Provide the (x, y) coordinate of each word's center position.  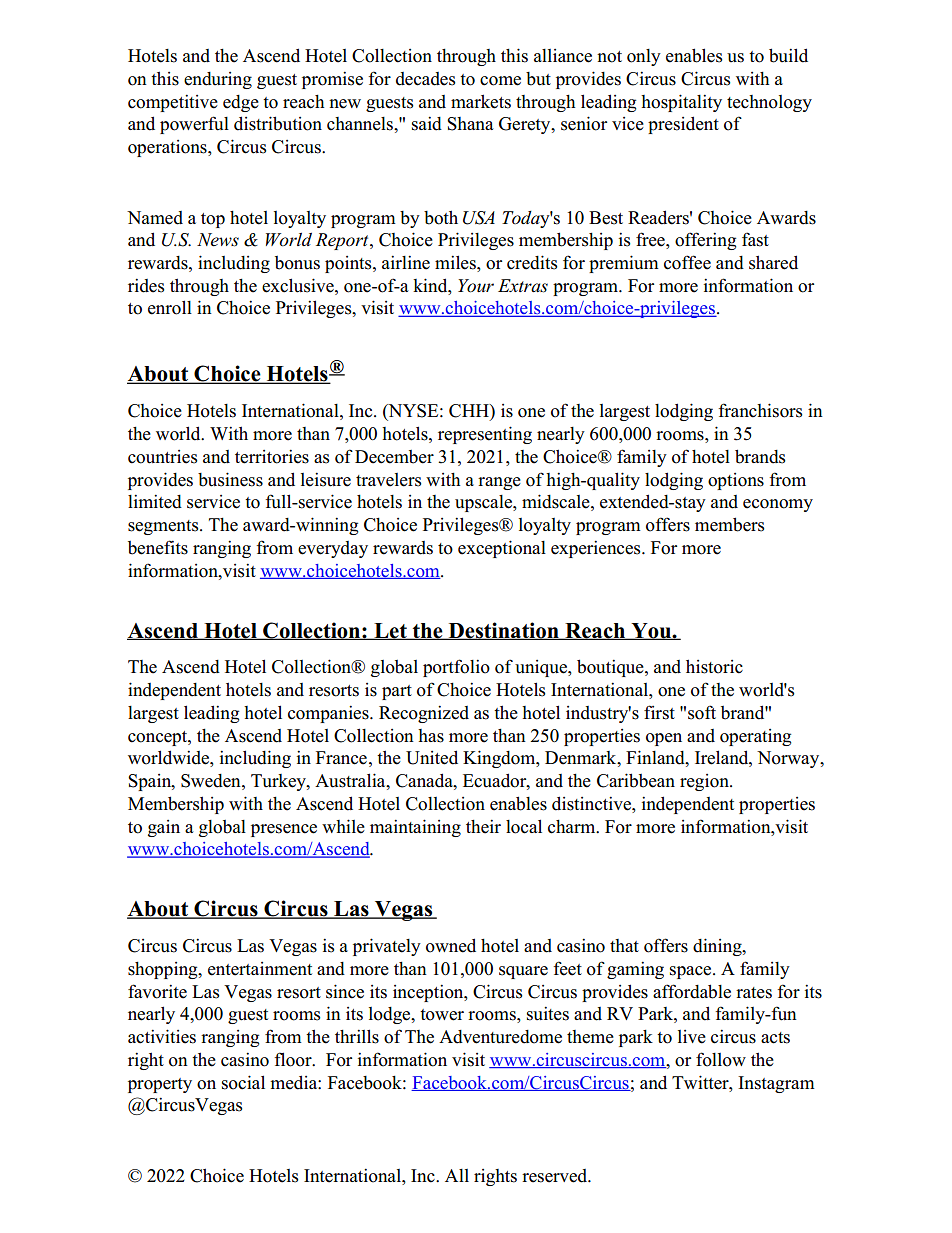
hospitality (681, 103)
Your (476, 286)
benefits (158, 547)
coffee (687, 262)
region (705, 782)
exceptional (502, 549)
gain (164, 828)
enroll (170, 307)
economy (778, 505)
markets (481, 101)
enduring (218, 80)
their (483, 826)
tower (442, 1015)
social (243, 1082)
